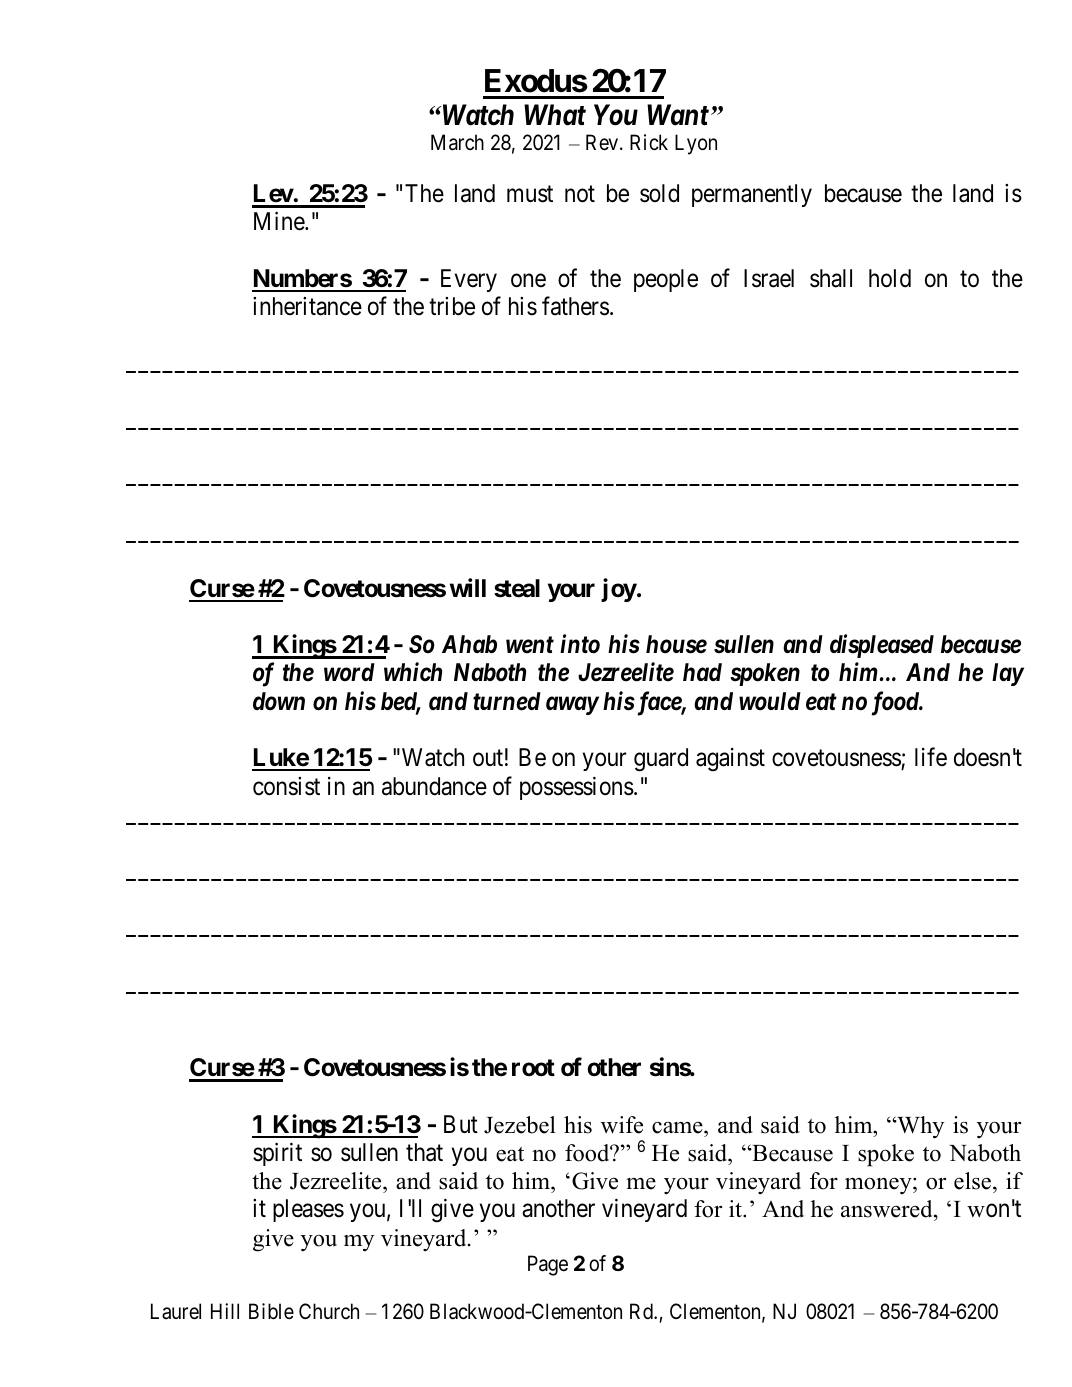 The width and height of the page is (1072, 1387). Describe the element at coordinates (286, 786) in the page. I see `consist` at that location.
